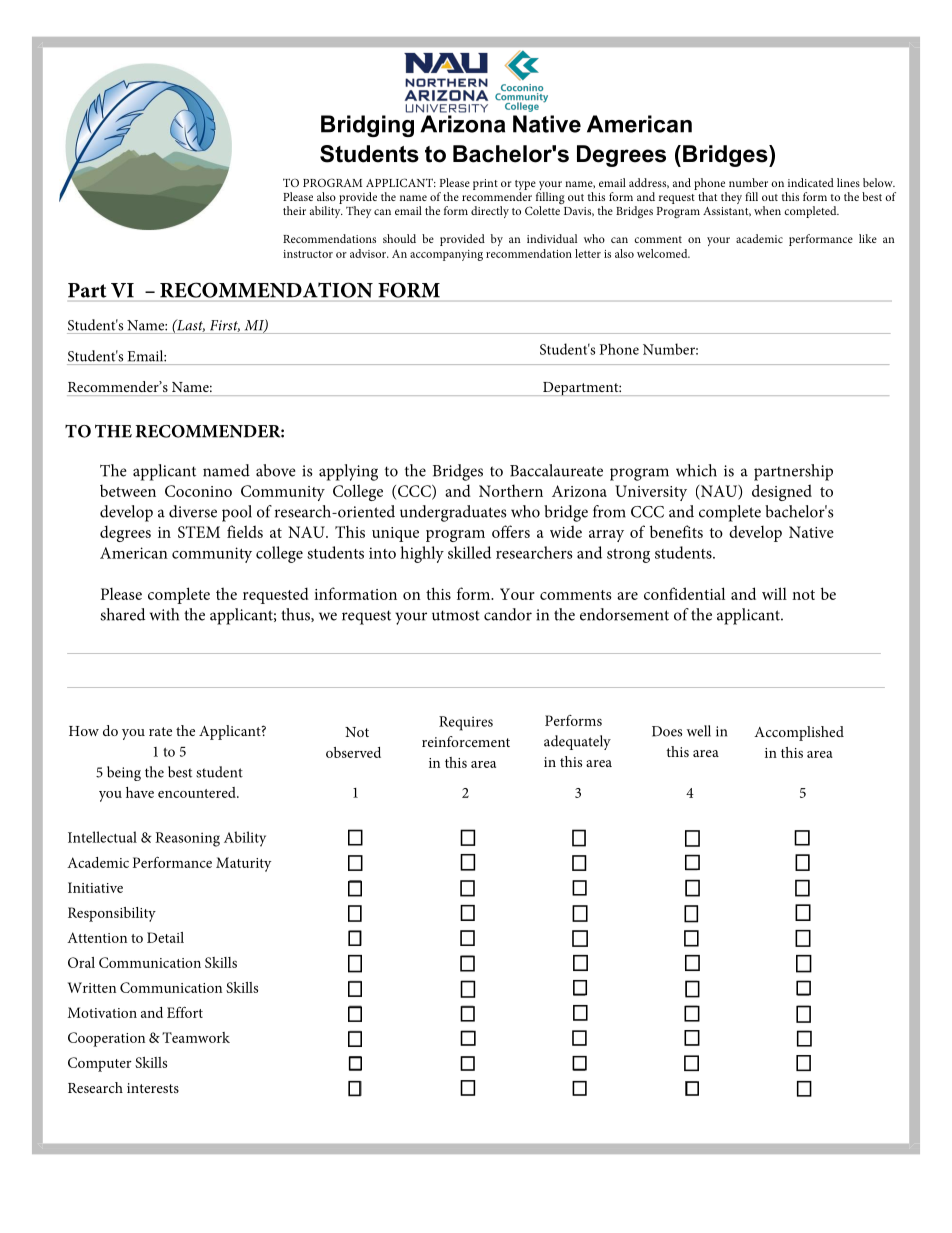  Describe the element at coordinates (367, 126) in the screenshot. I see `Bridging` at that location.
